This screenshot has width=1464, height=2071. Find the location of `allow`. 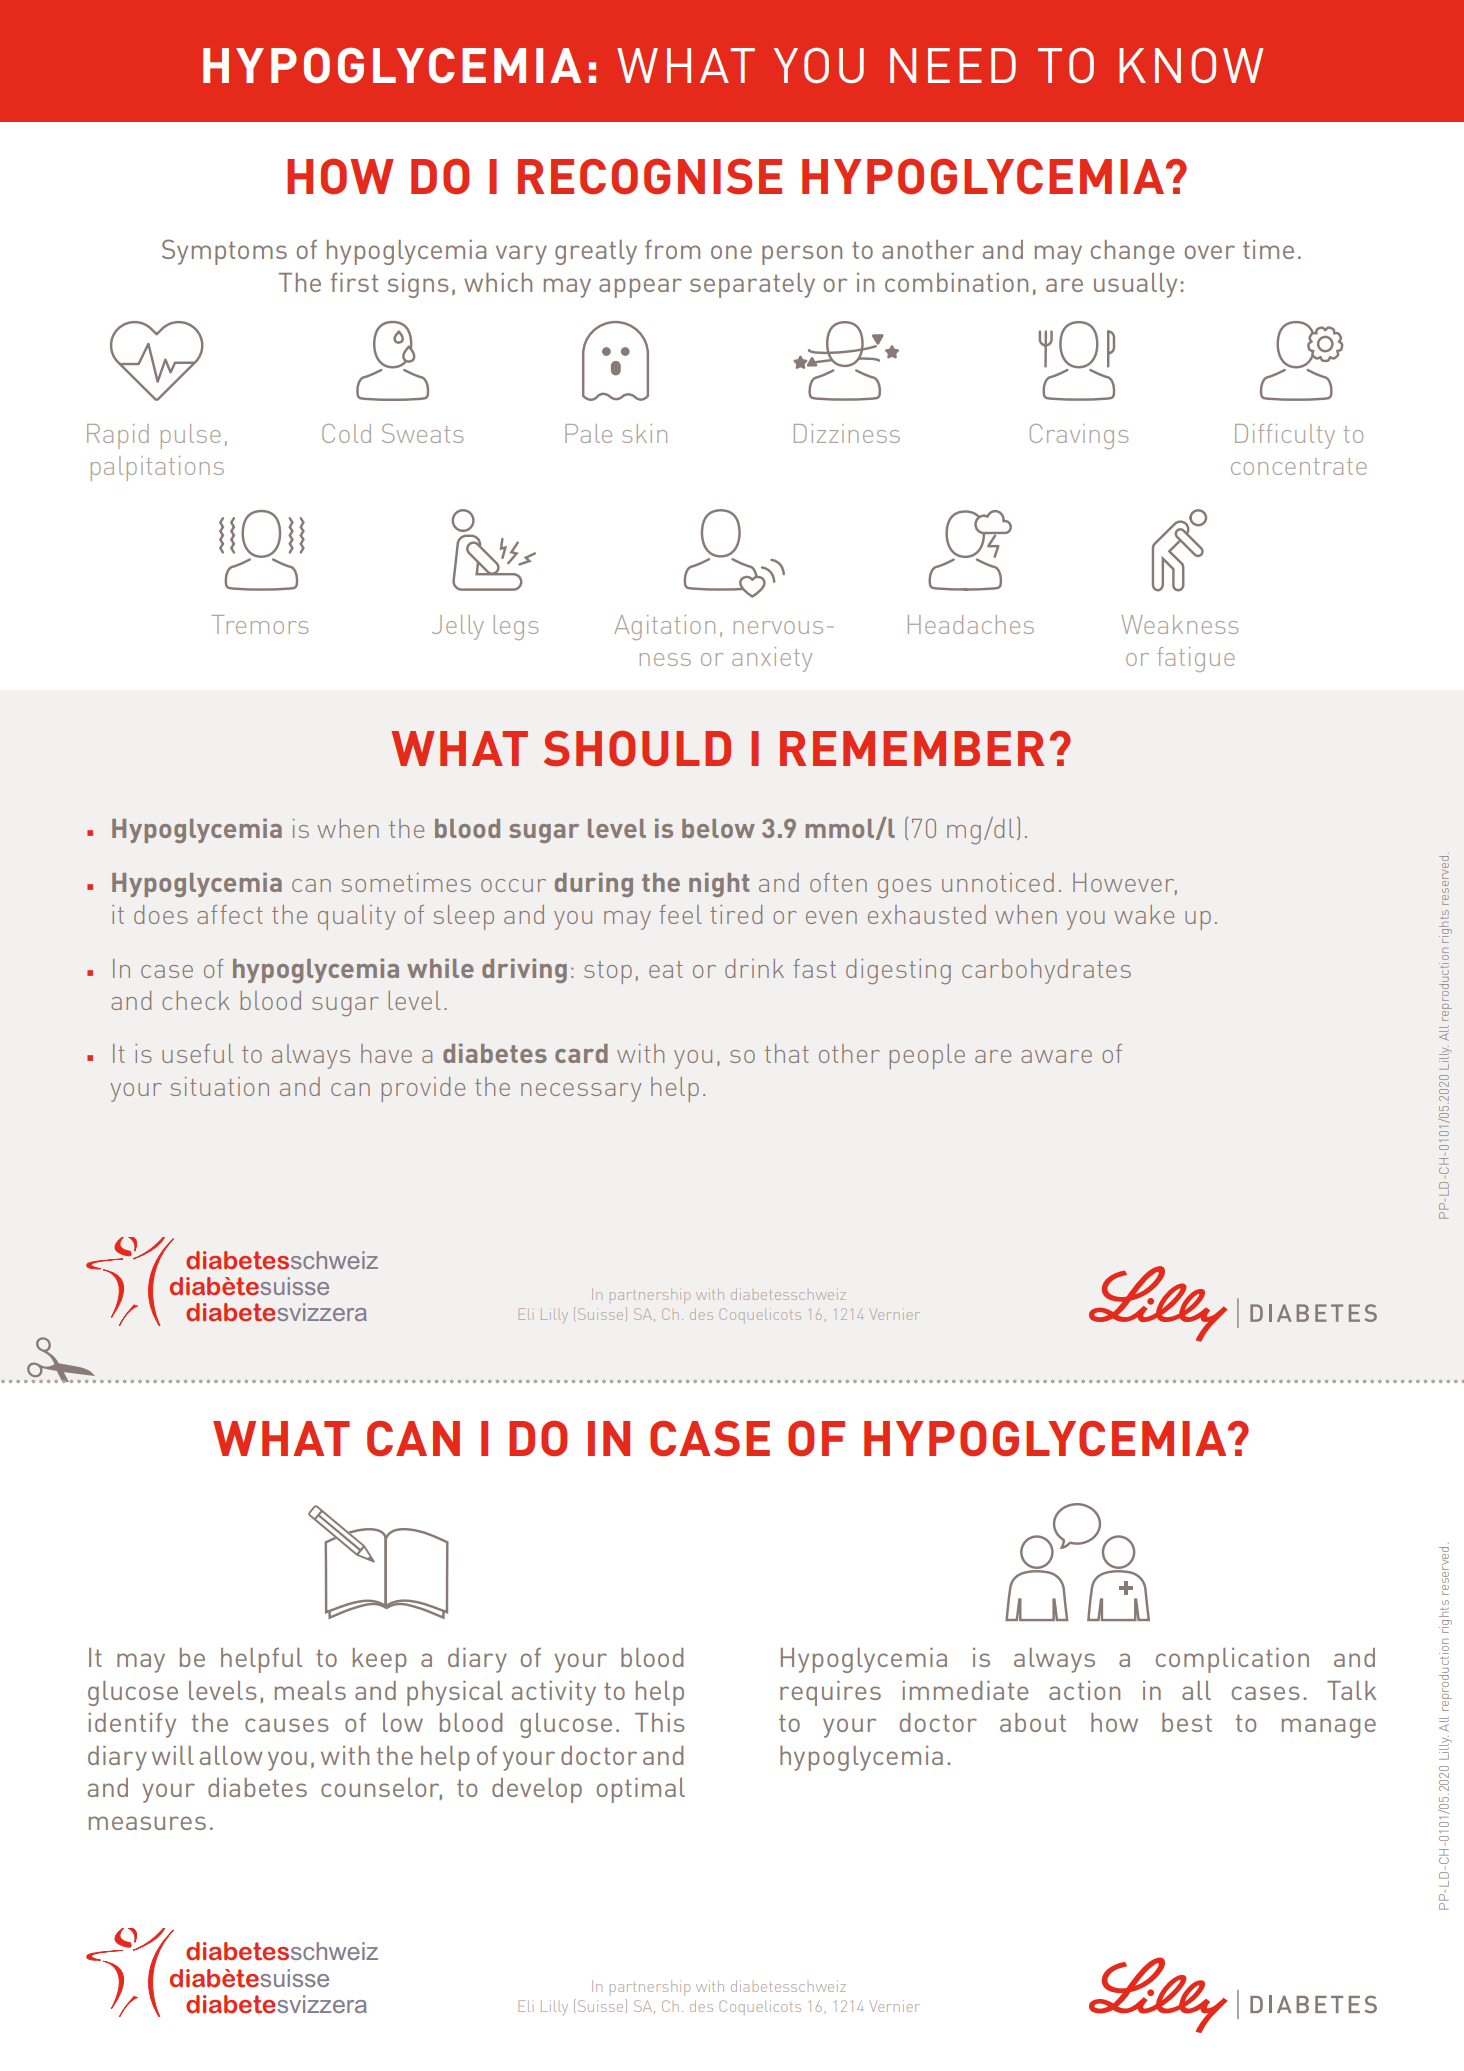

allow is located at coordinates (231, 1755).
